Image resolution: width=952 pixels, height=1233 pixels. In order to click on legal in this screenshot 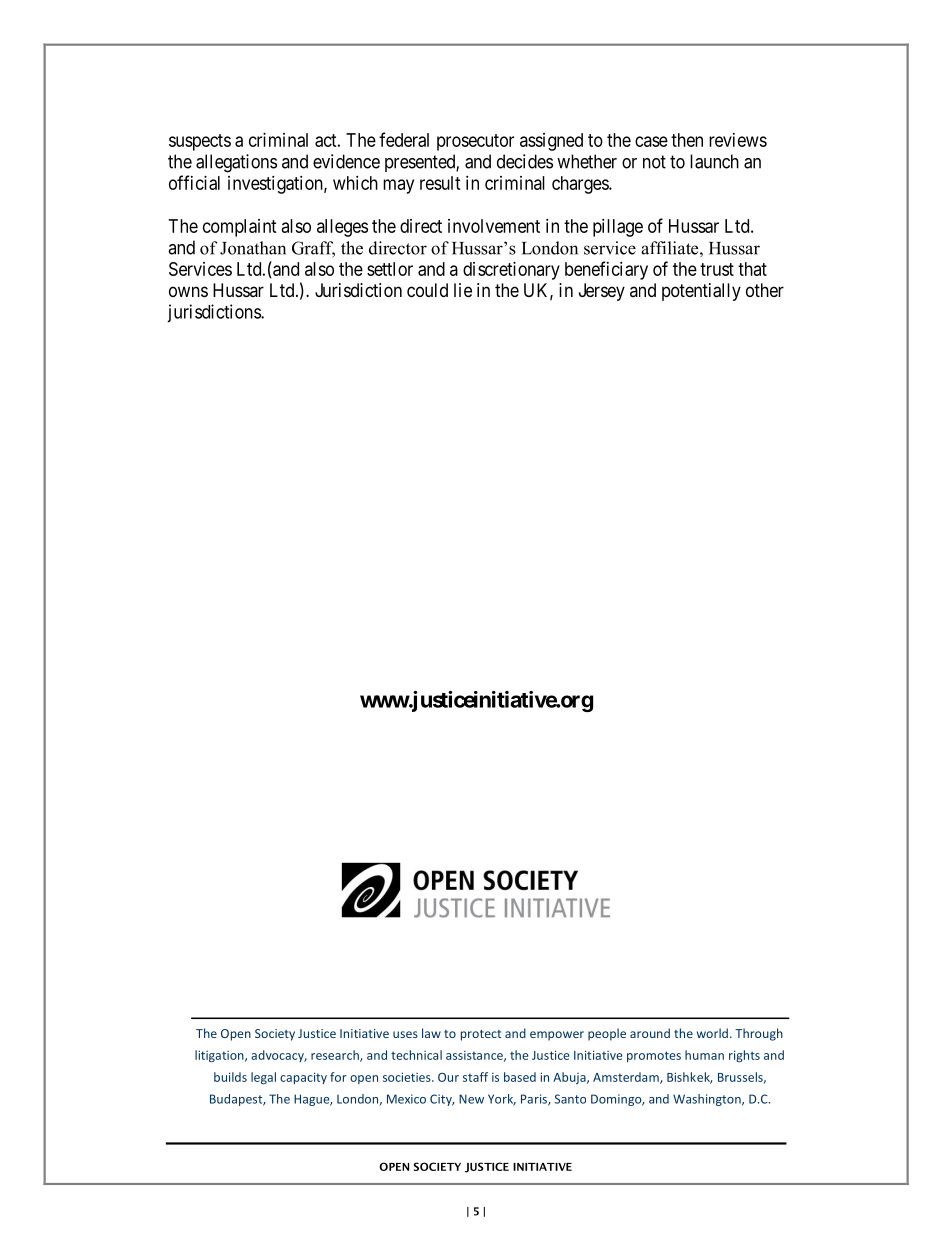, I will do `click(263, 1078)`.
